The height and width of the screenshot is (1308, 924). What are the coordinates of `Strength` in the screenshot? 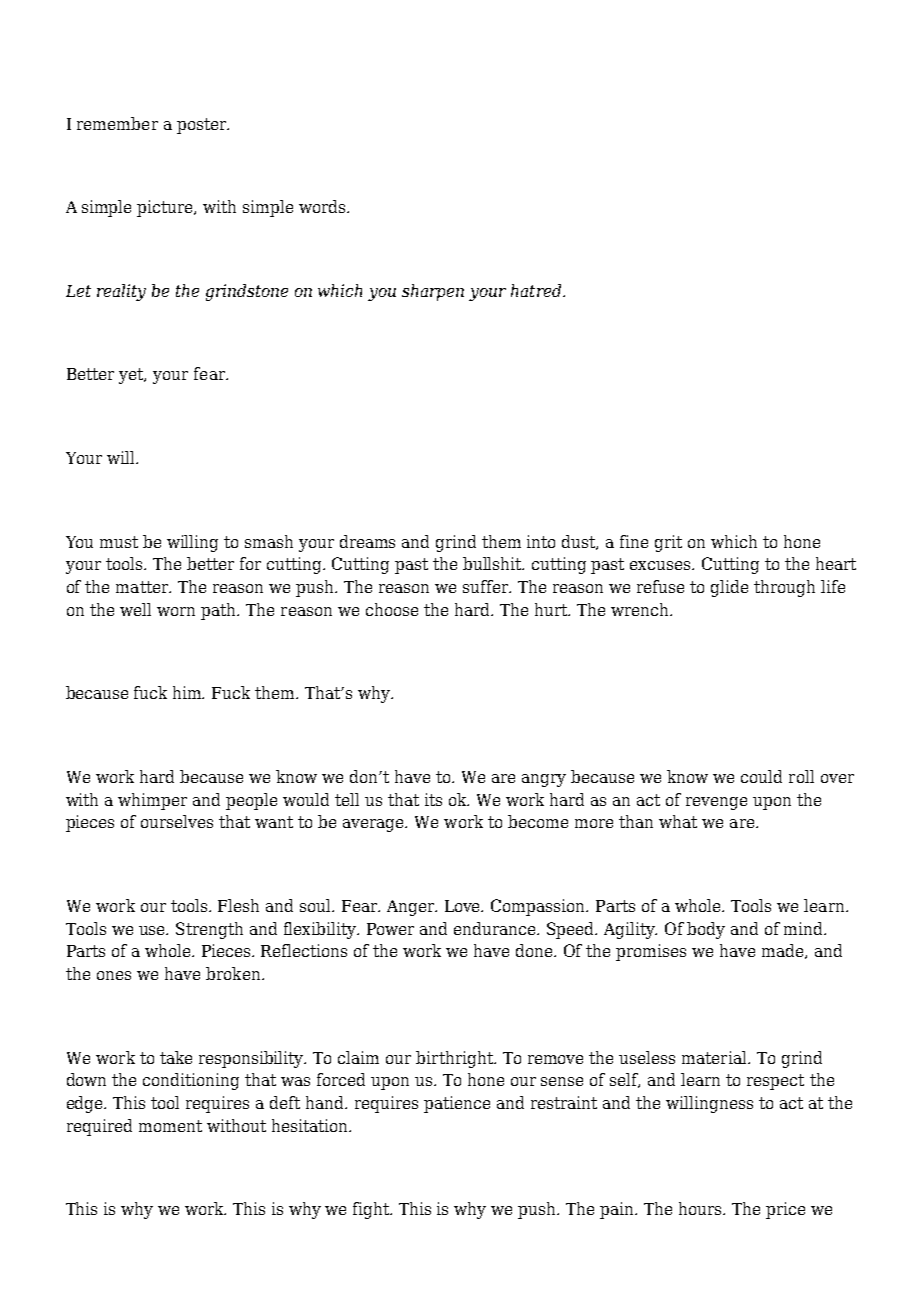 It's located at (209, 930).
